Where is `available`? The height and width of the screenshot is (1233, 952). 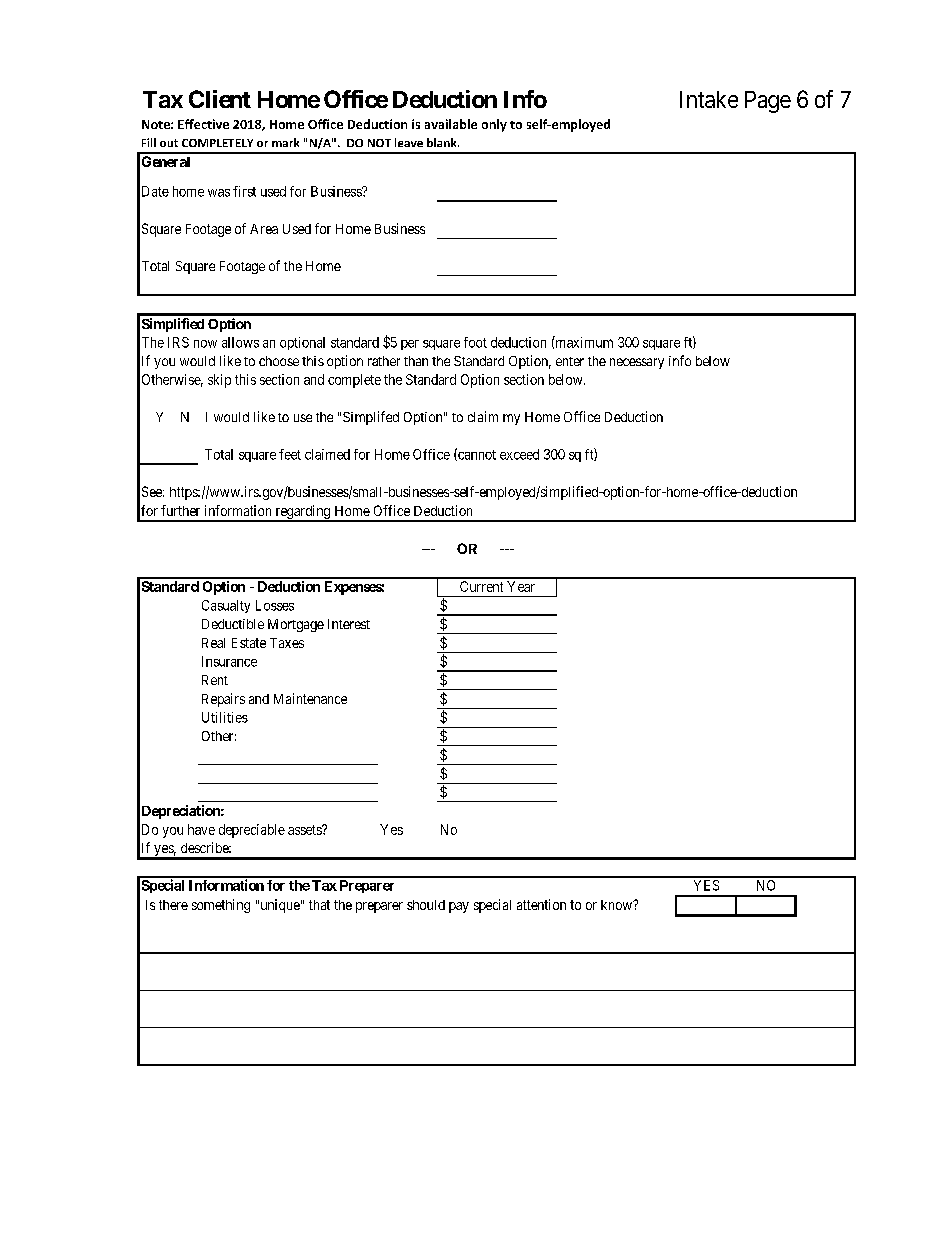
available is located at coordinates (451, 124).
